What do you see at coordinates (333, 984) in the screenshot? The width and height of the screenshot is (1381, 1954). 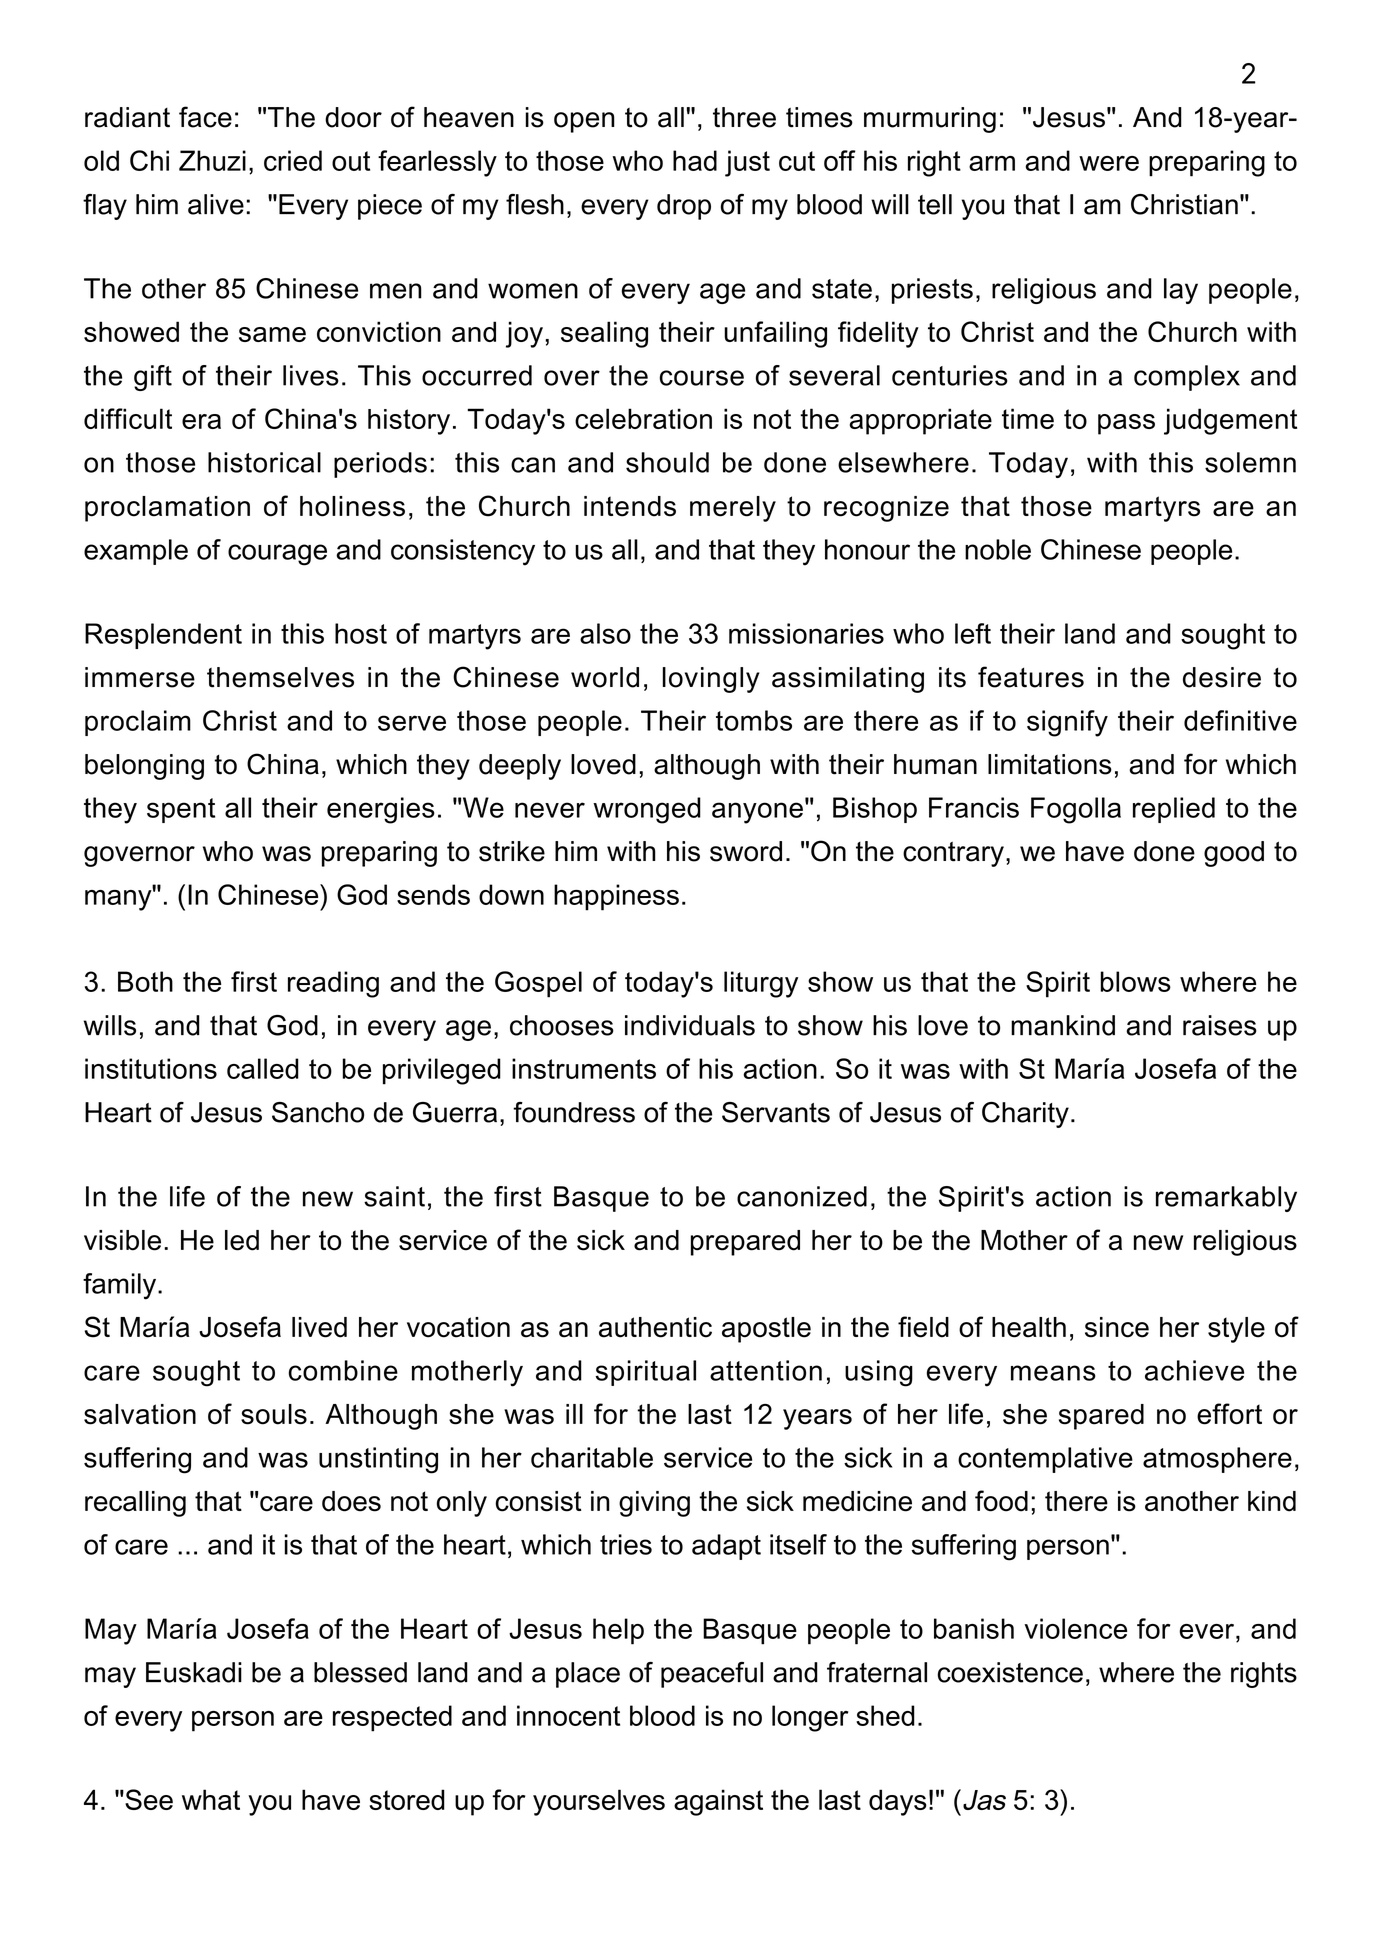 I see `reading` at bounding box center [333, 984].
